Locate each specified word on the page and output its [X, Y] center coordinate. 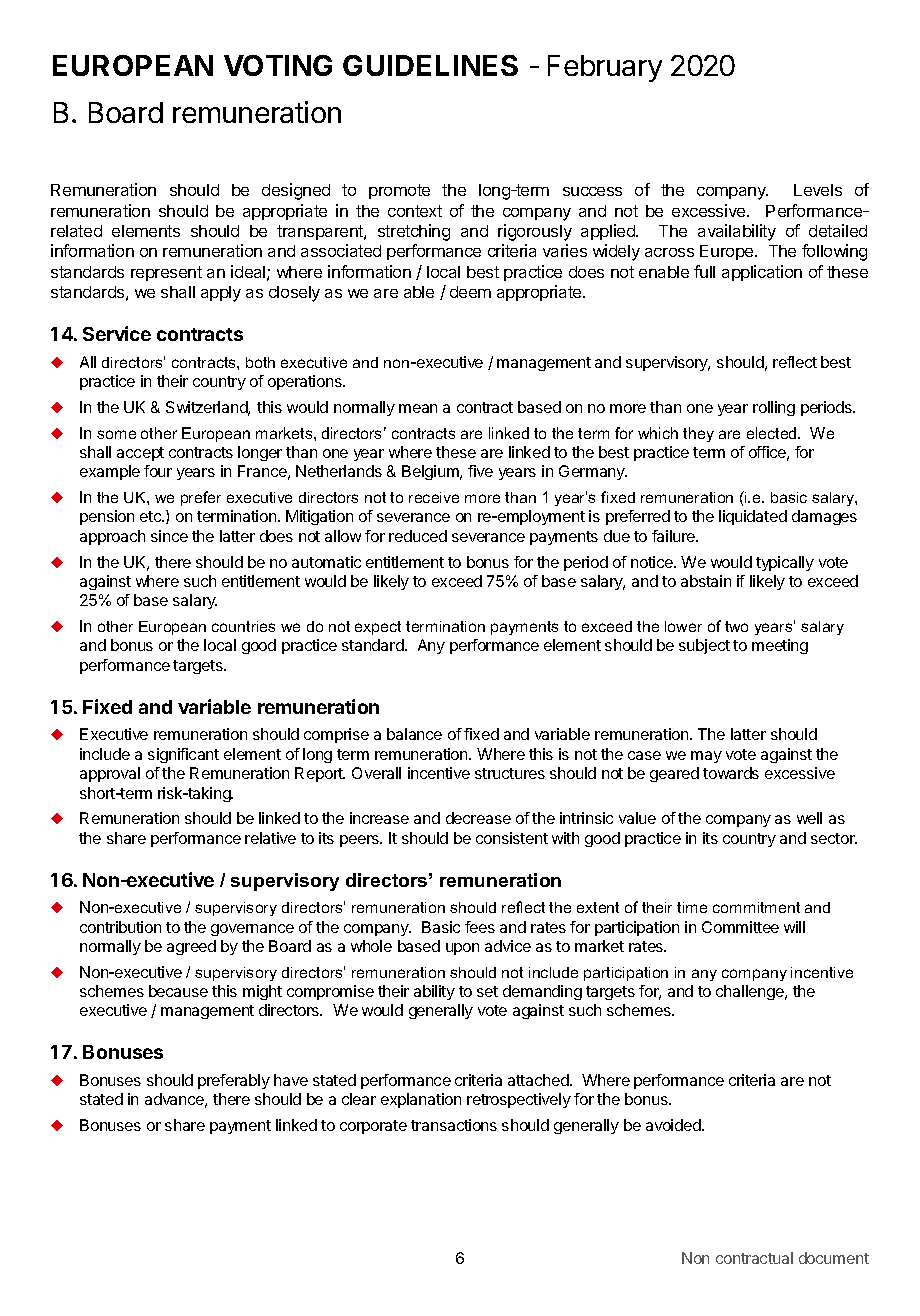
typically [785, 563]
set [487, 991]
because [178, 991]
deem [470, 292]
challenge [751, 992]
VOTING [278, 65]
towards [731, 773]
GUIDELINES [430, 65]
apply [221, 294]
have [291, 1080]
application [762, 273]
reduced [418, 536]
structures [510, 773]
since [169, 536]
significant [183, 755]
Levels [818, 190]
